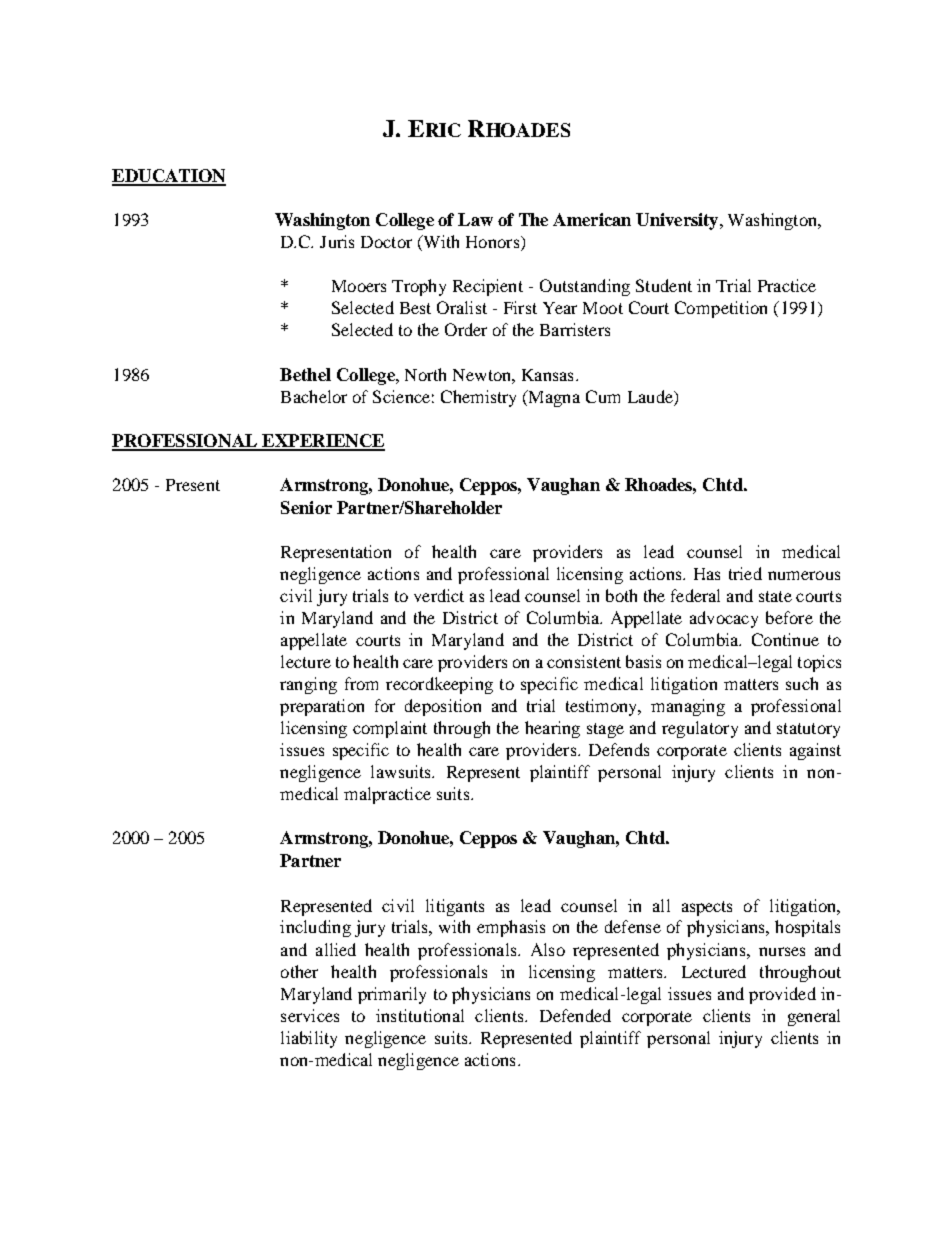  What do you see at coordinates (724, 619) in the screenshot?
I see `advocacy` at bounding box center [724, 619].
